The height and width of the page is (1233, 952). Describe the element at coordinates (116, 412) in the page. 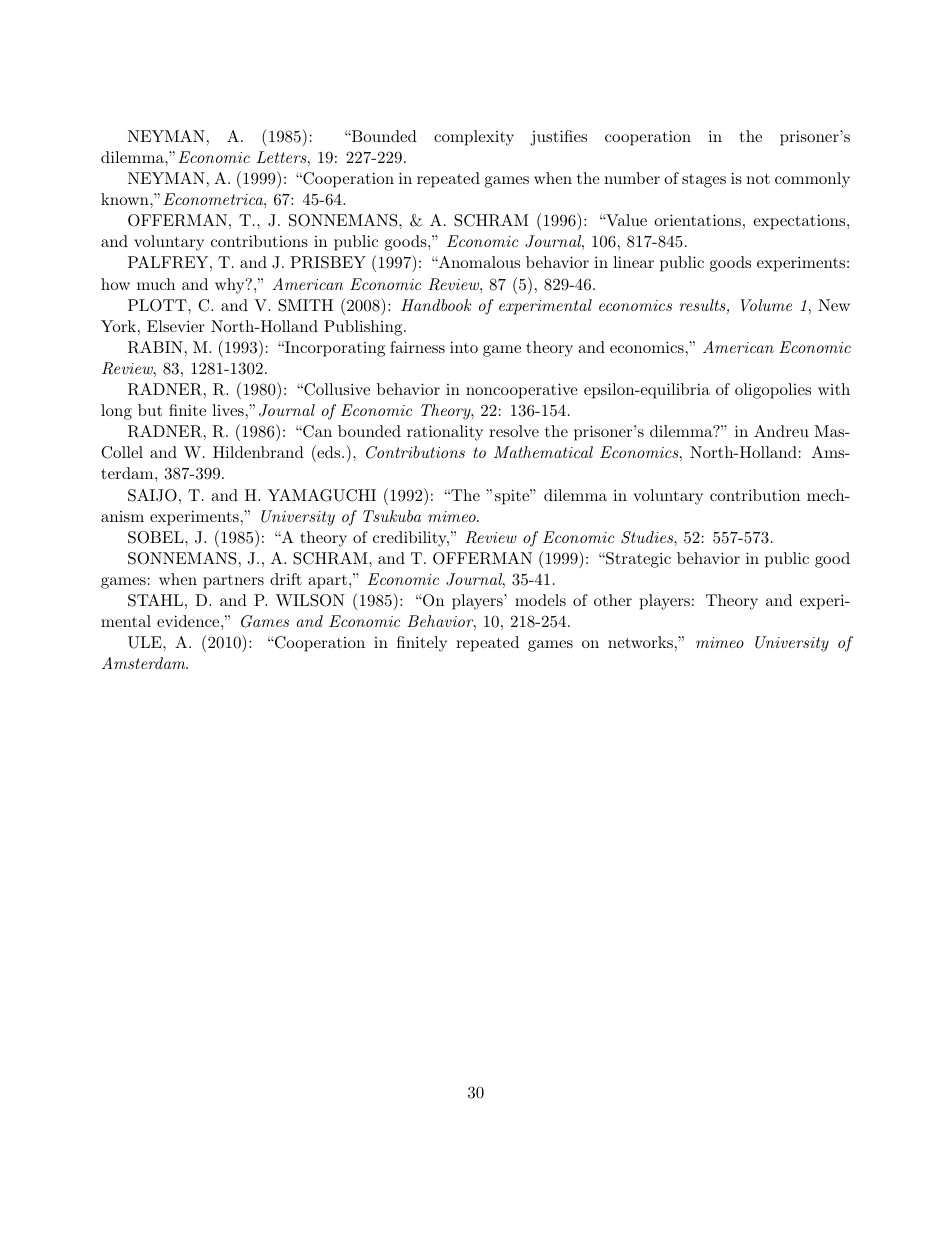

I see `long` at that location.
